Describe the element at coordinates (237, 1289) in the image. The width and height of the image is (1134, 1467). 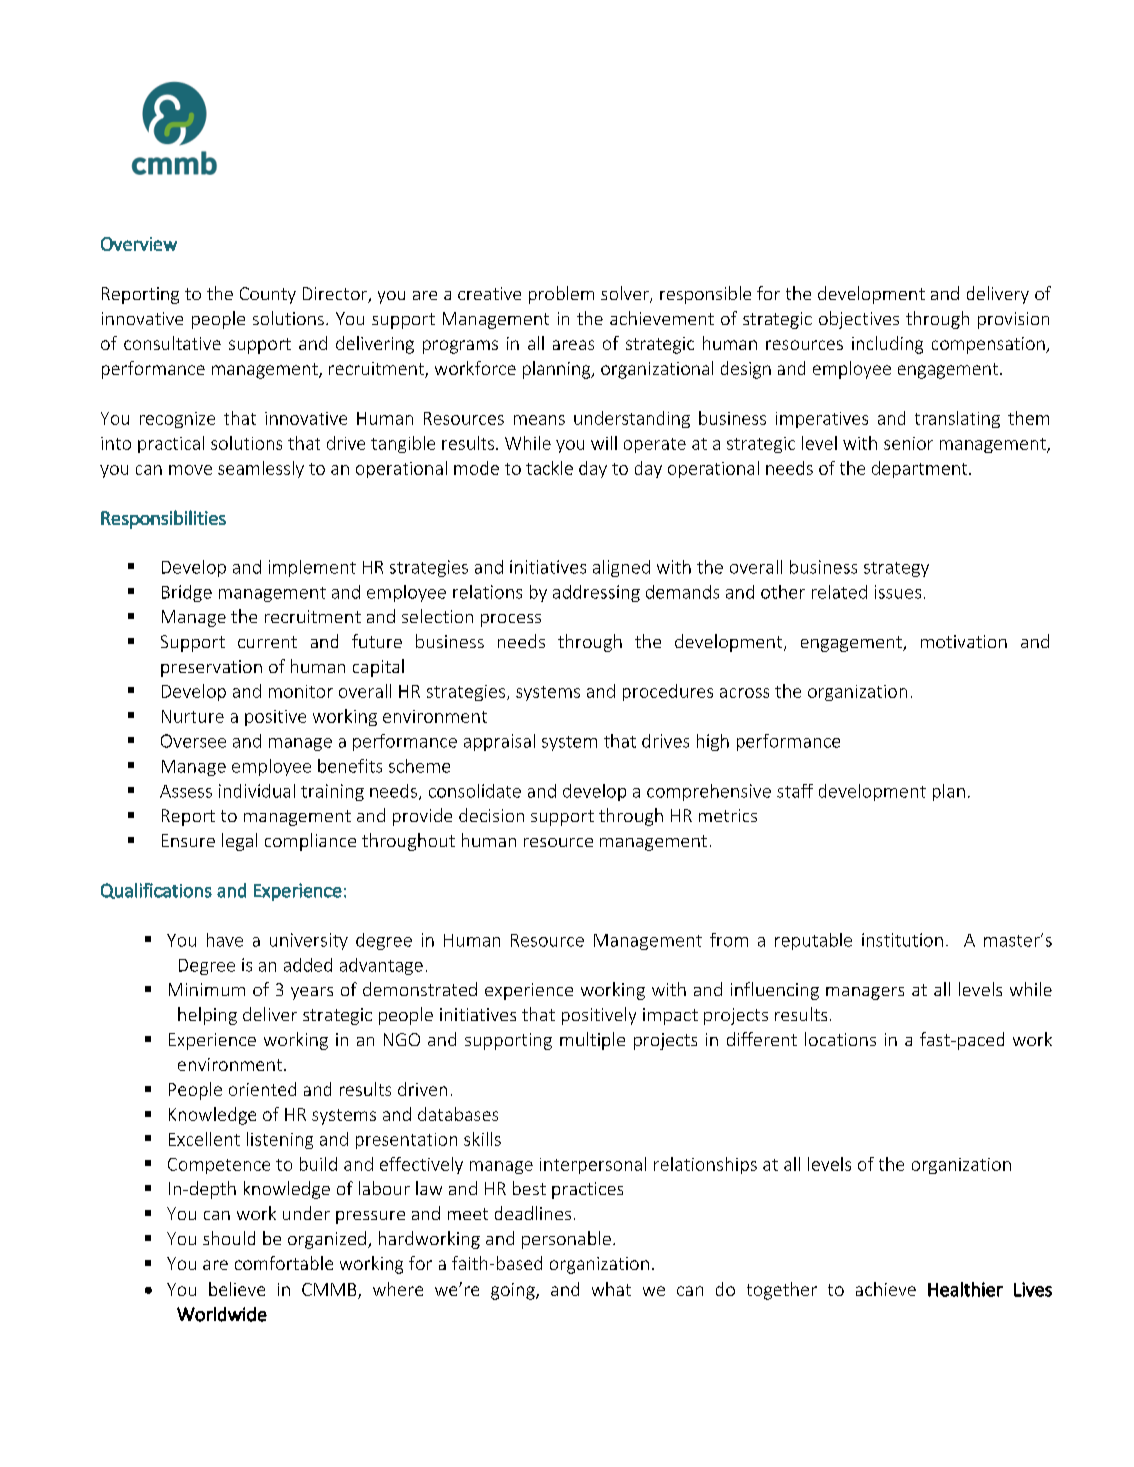
I see `believe` at that location.
